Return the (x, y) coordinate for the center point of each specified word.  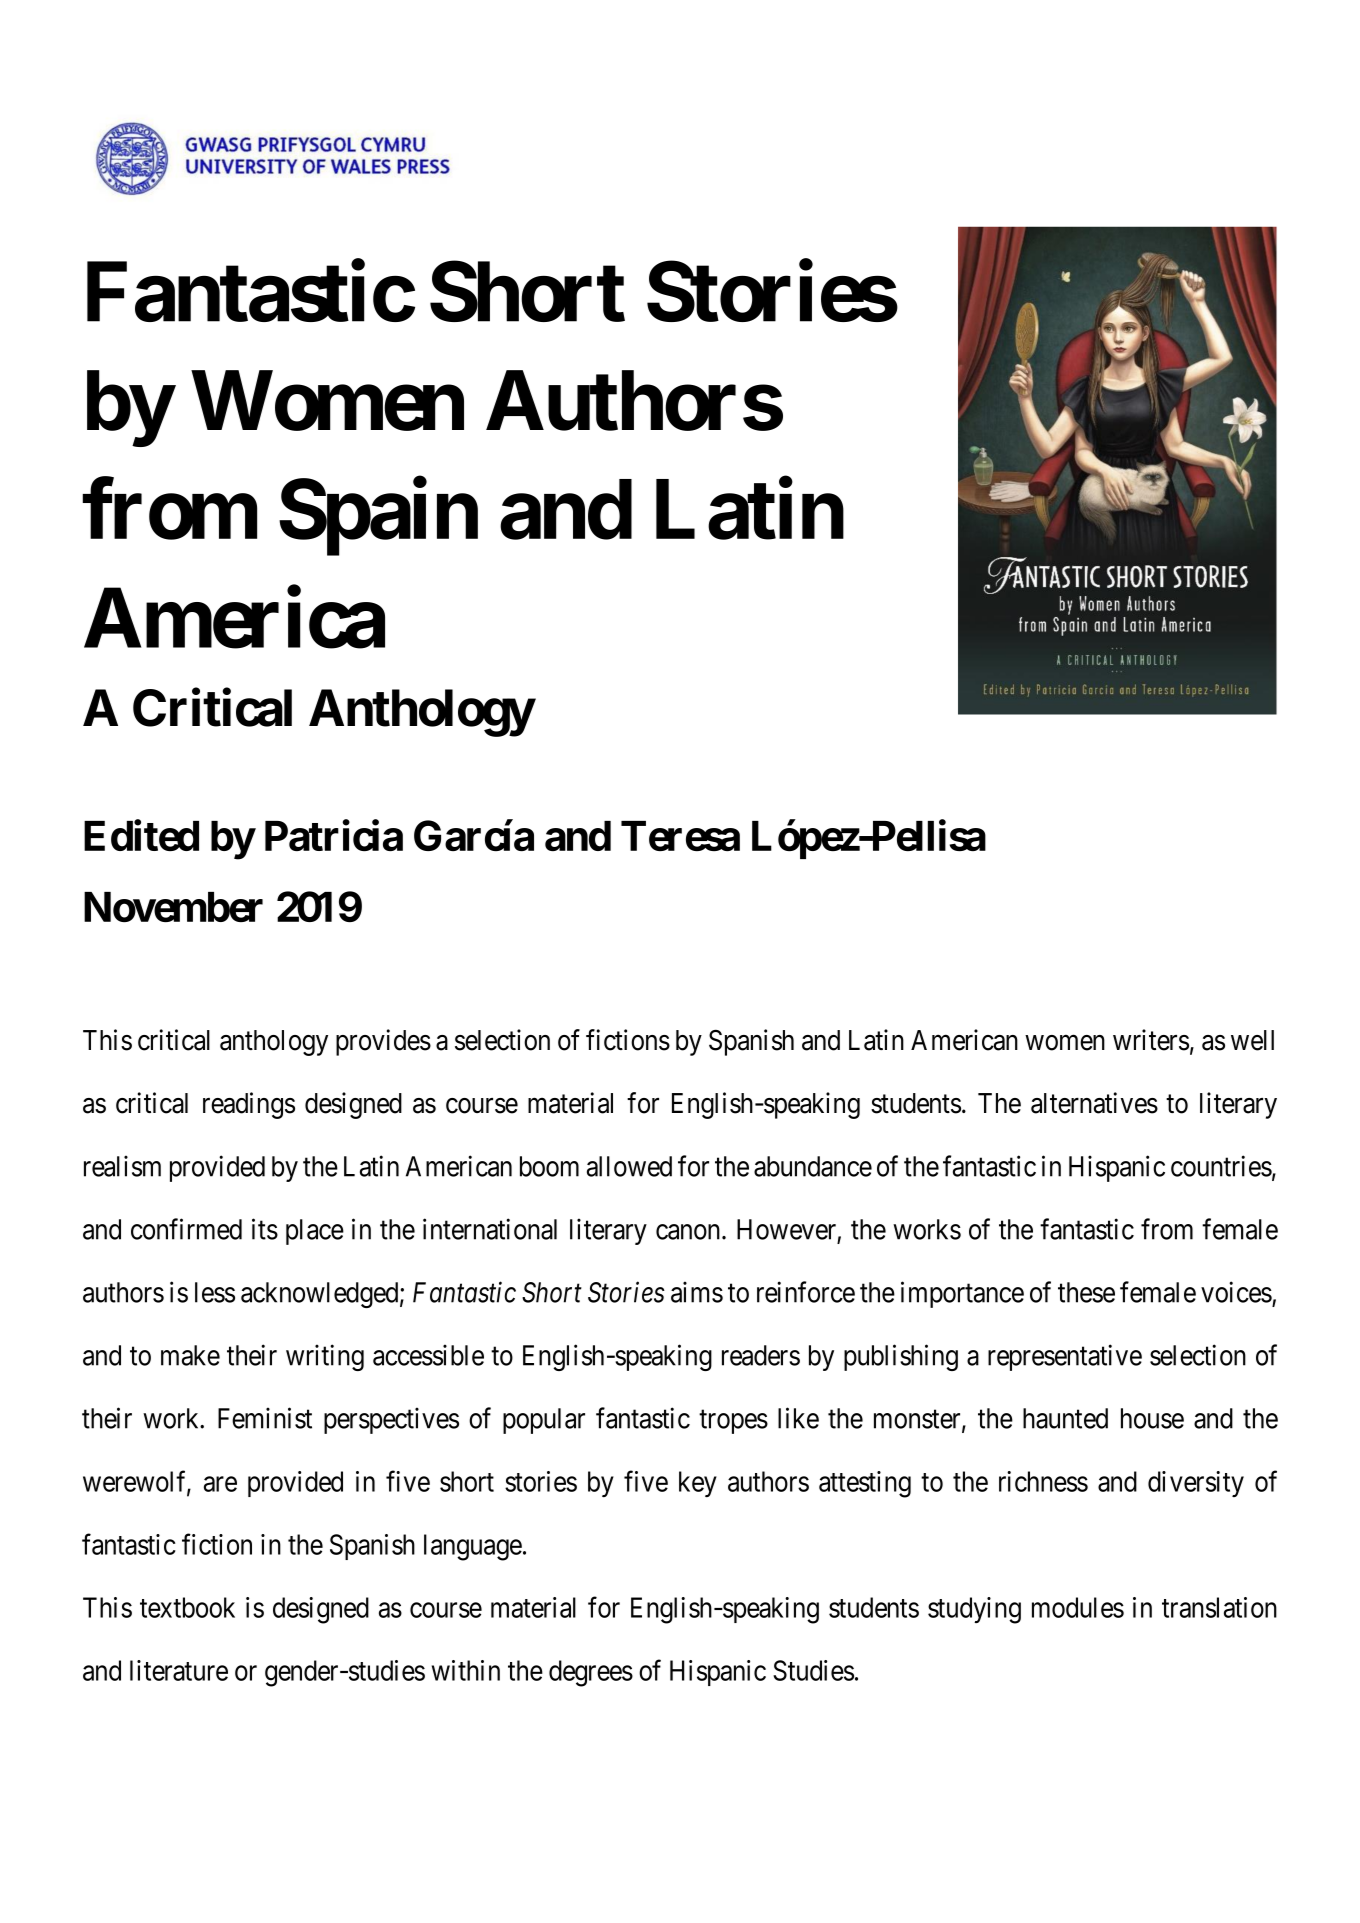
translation (1219, 1607)
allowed (629, 1166)
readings (249, 1105)
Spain (378, 518)
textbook (187, 1607)
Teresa (680, 836)
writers (1151, 1040)
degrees (591, 1673)
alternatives (1094, 1103)
